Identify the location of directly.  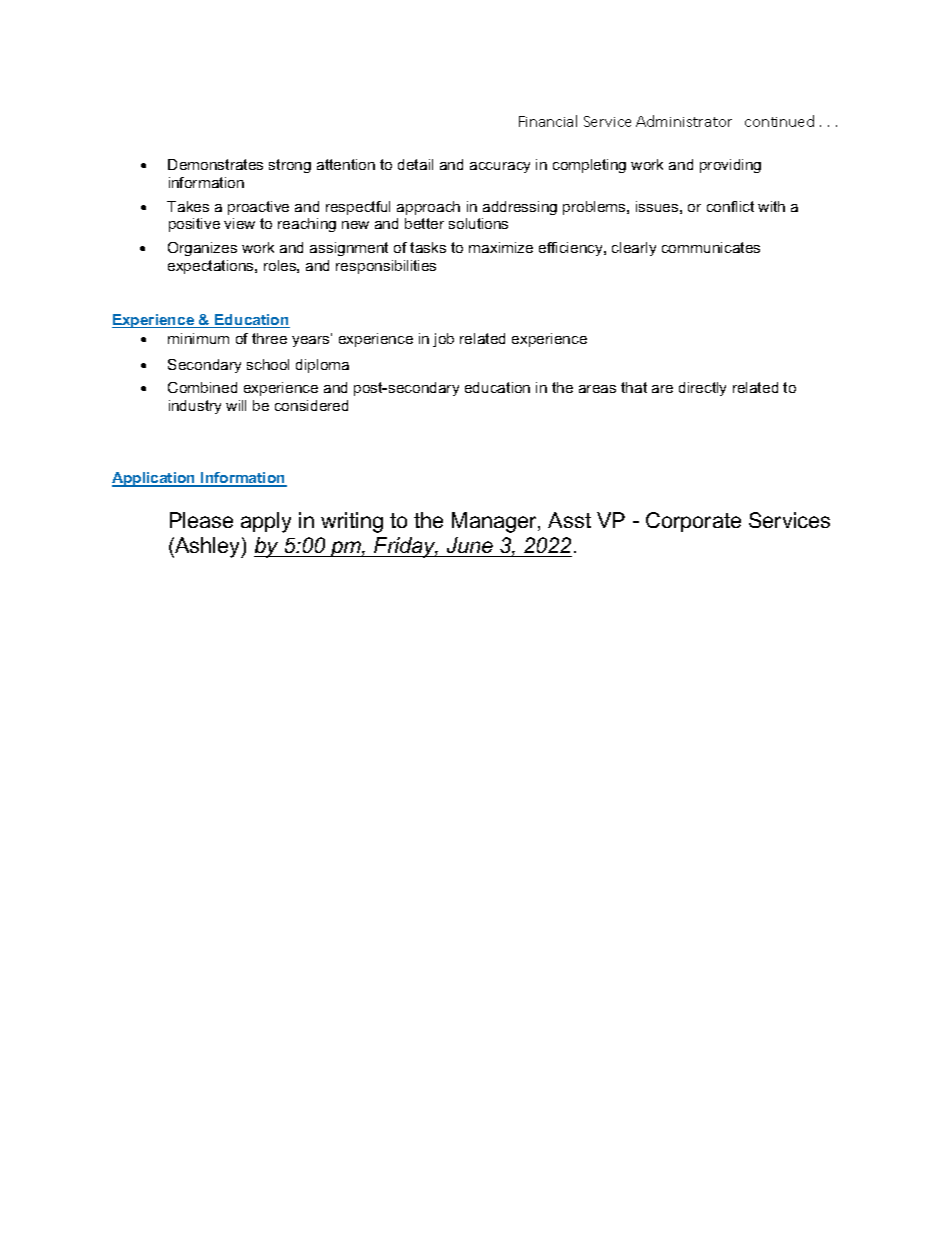
(702, 389).
